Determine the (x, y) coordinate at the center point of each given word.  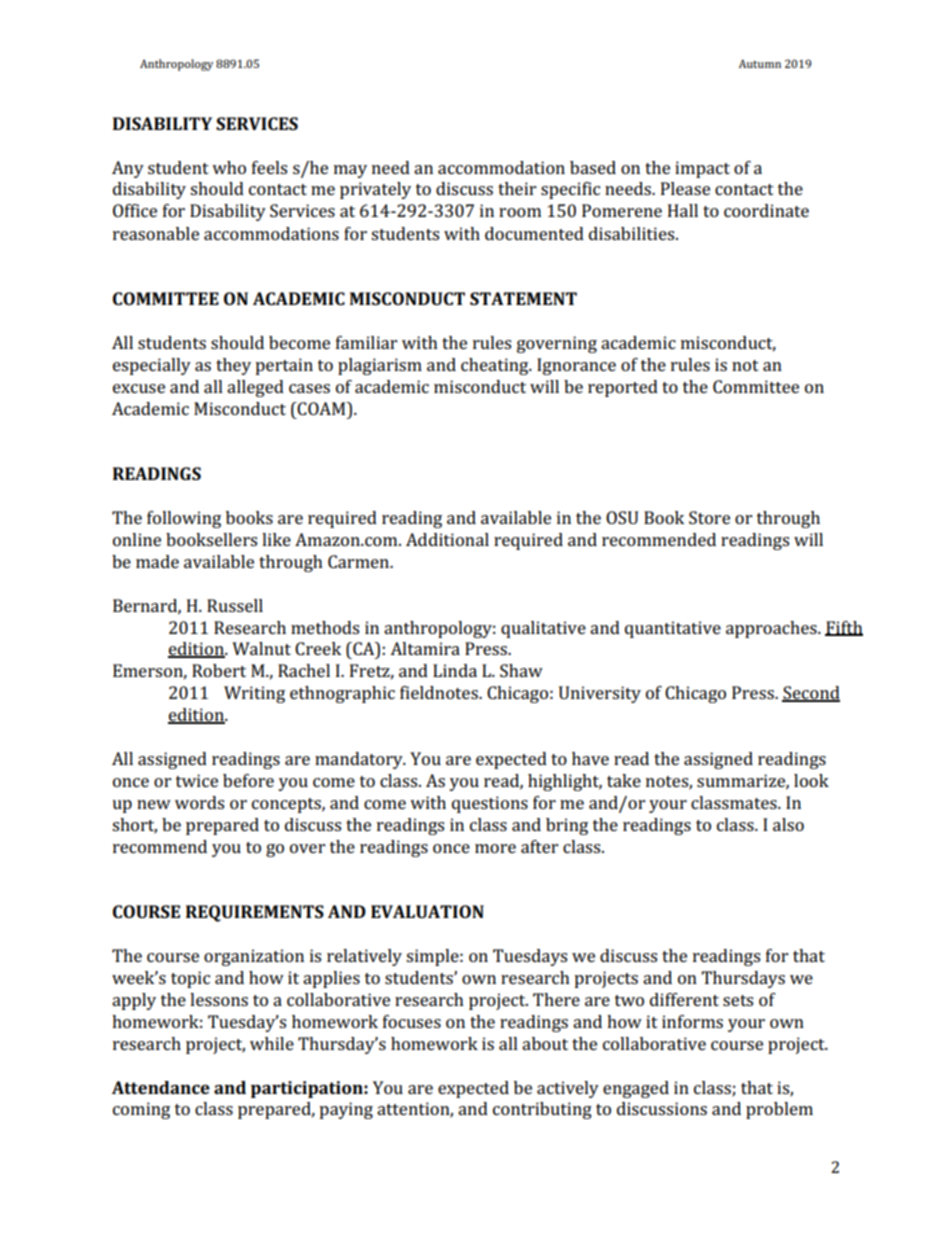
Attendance (161, 1087)
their (517, 188)
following (184, 519)
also (788, 824)
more (495, 848)
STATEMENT (523, 298)
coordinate (766, 210)
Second (811, 694)
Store (709, 517)
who (229, 167)
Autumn (760, 63)
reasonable (156, 233)
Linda (455, 670)
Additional (447, 539)
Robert (219, 670)
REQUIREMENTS (255, 913)
